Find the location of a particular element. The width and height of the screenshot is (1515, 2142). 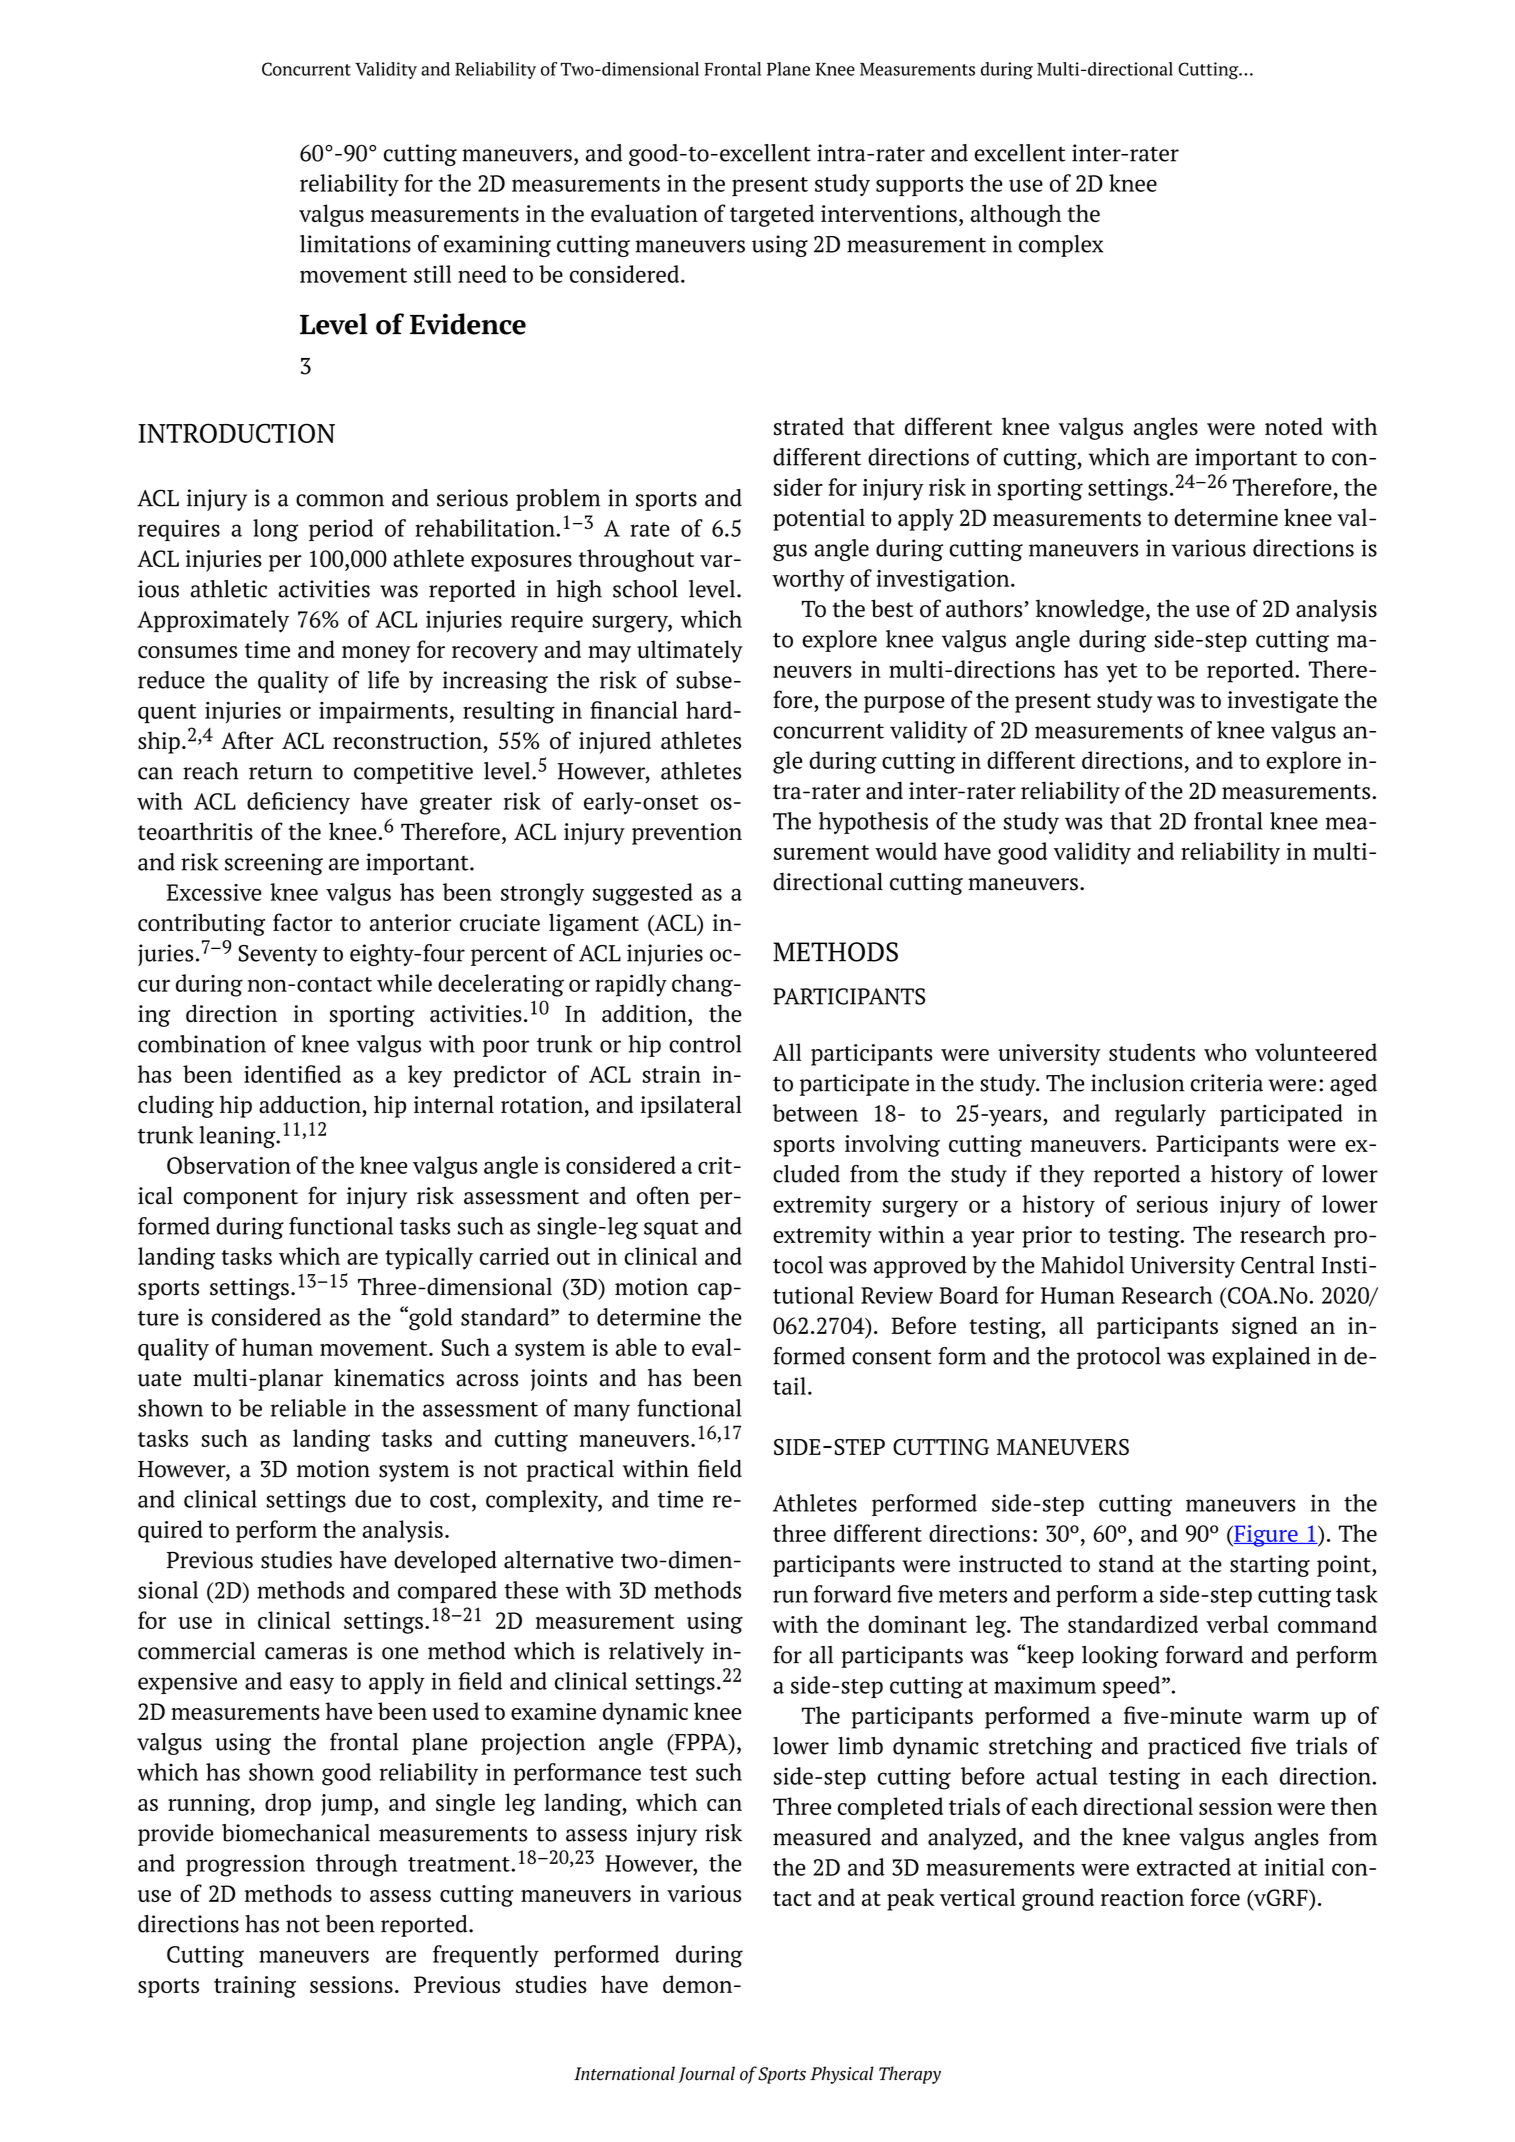

Journal is located at coordinates (707, 2074).
